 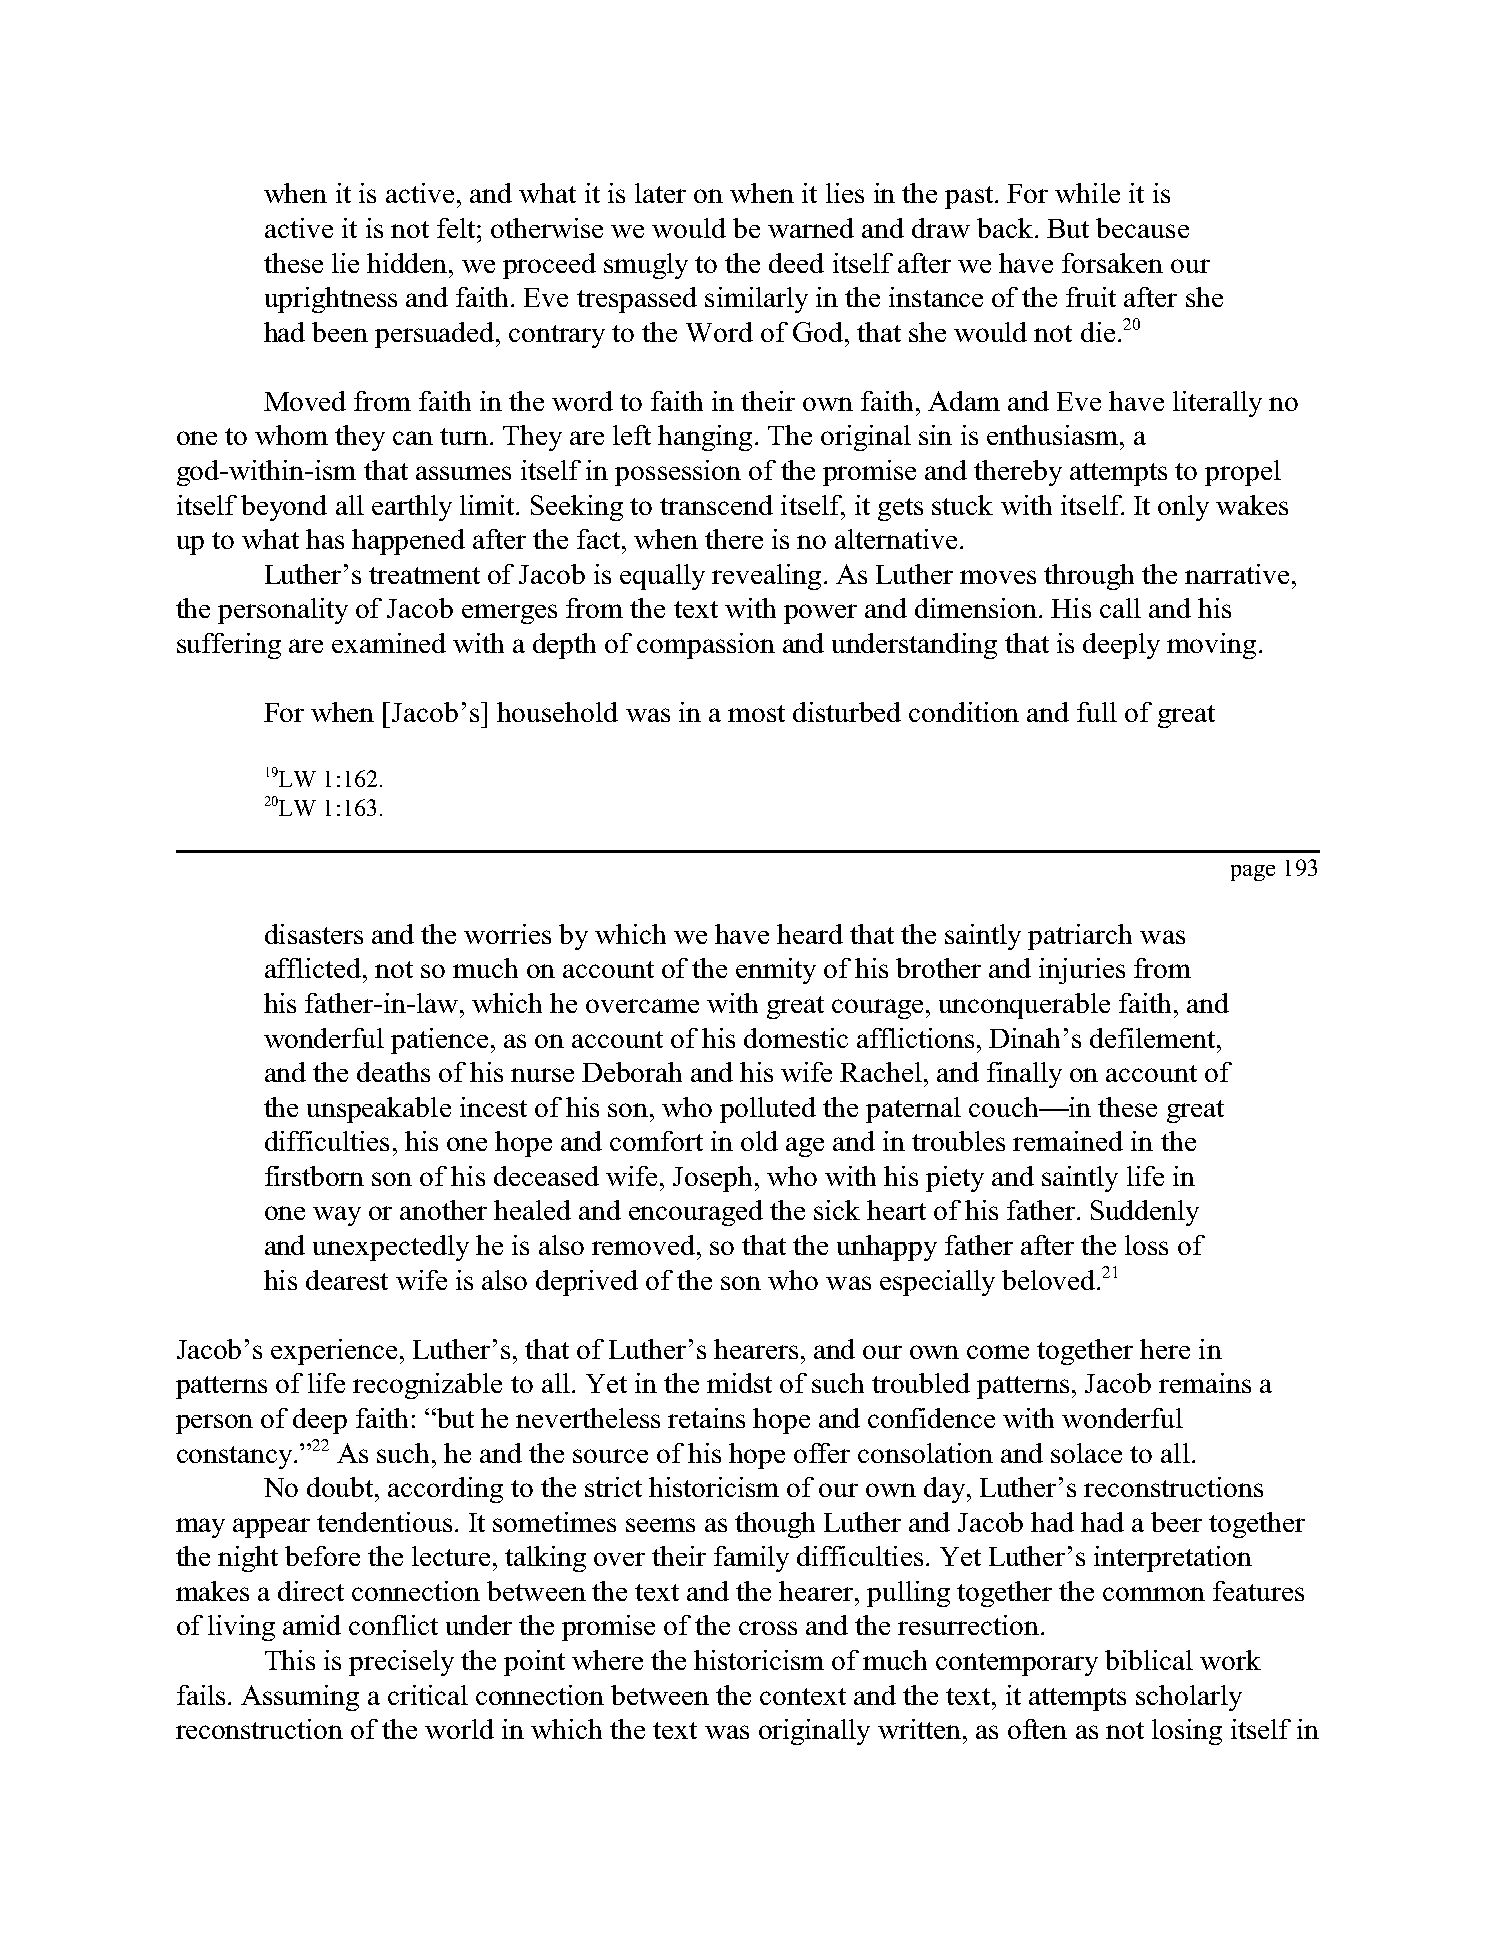 I want to click on deed, so click(x=796, y=263).
